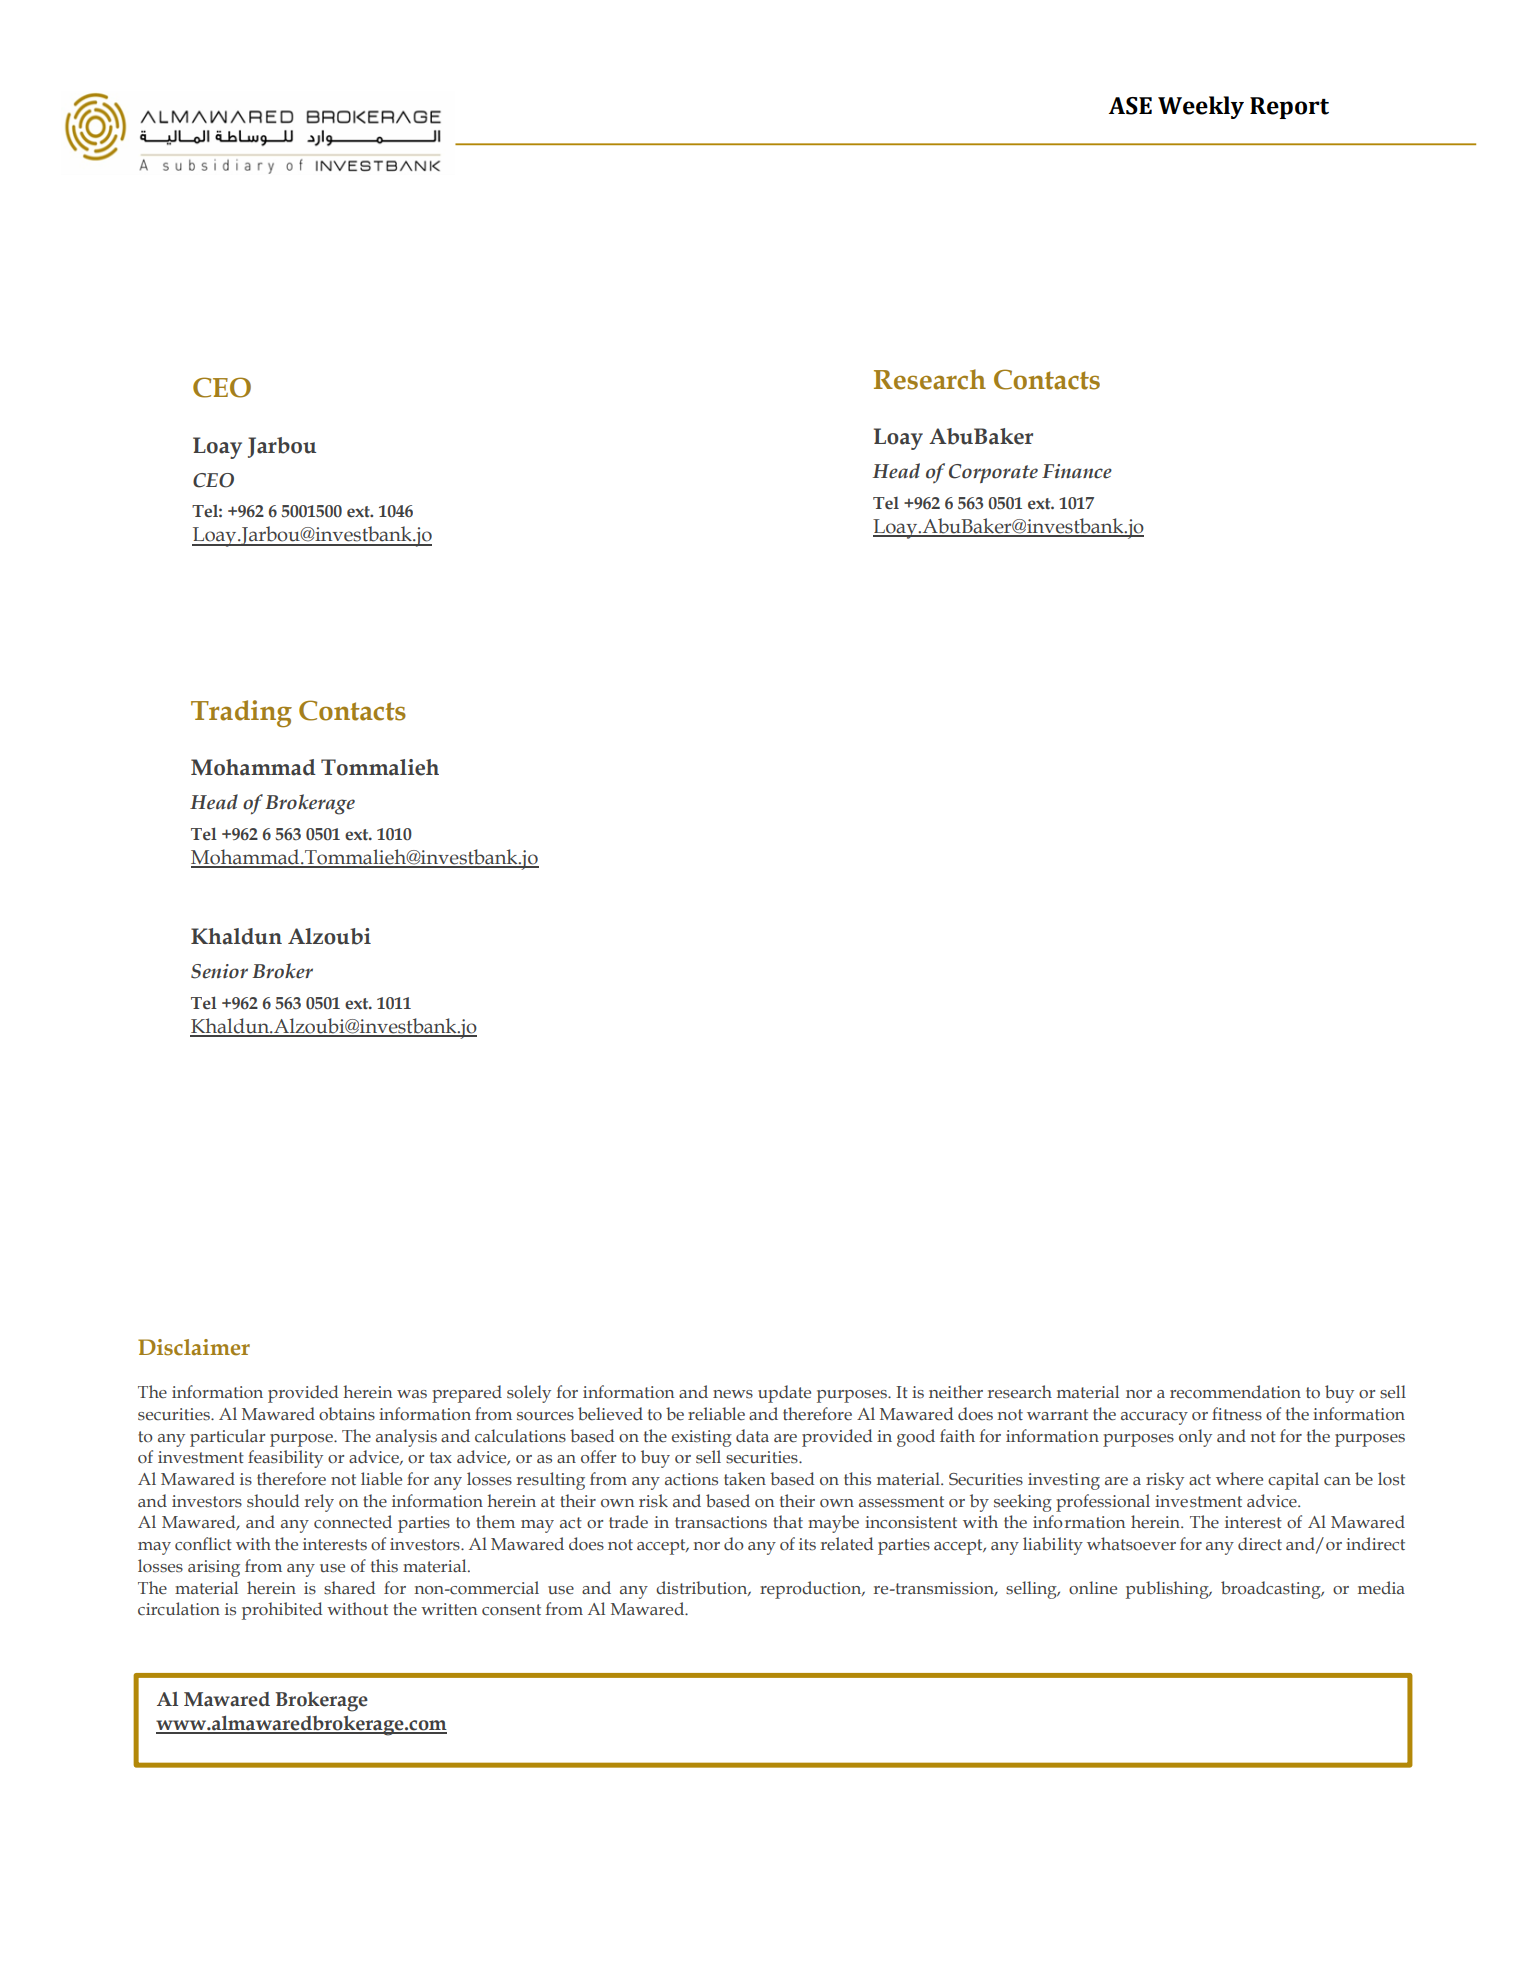 The image size is (1526, 1975). Describe the element at coordinates (1201, 107) in the screenshot. I see `Weekly` at that location.
